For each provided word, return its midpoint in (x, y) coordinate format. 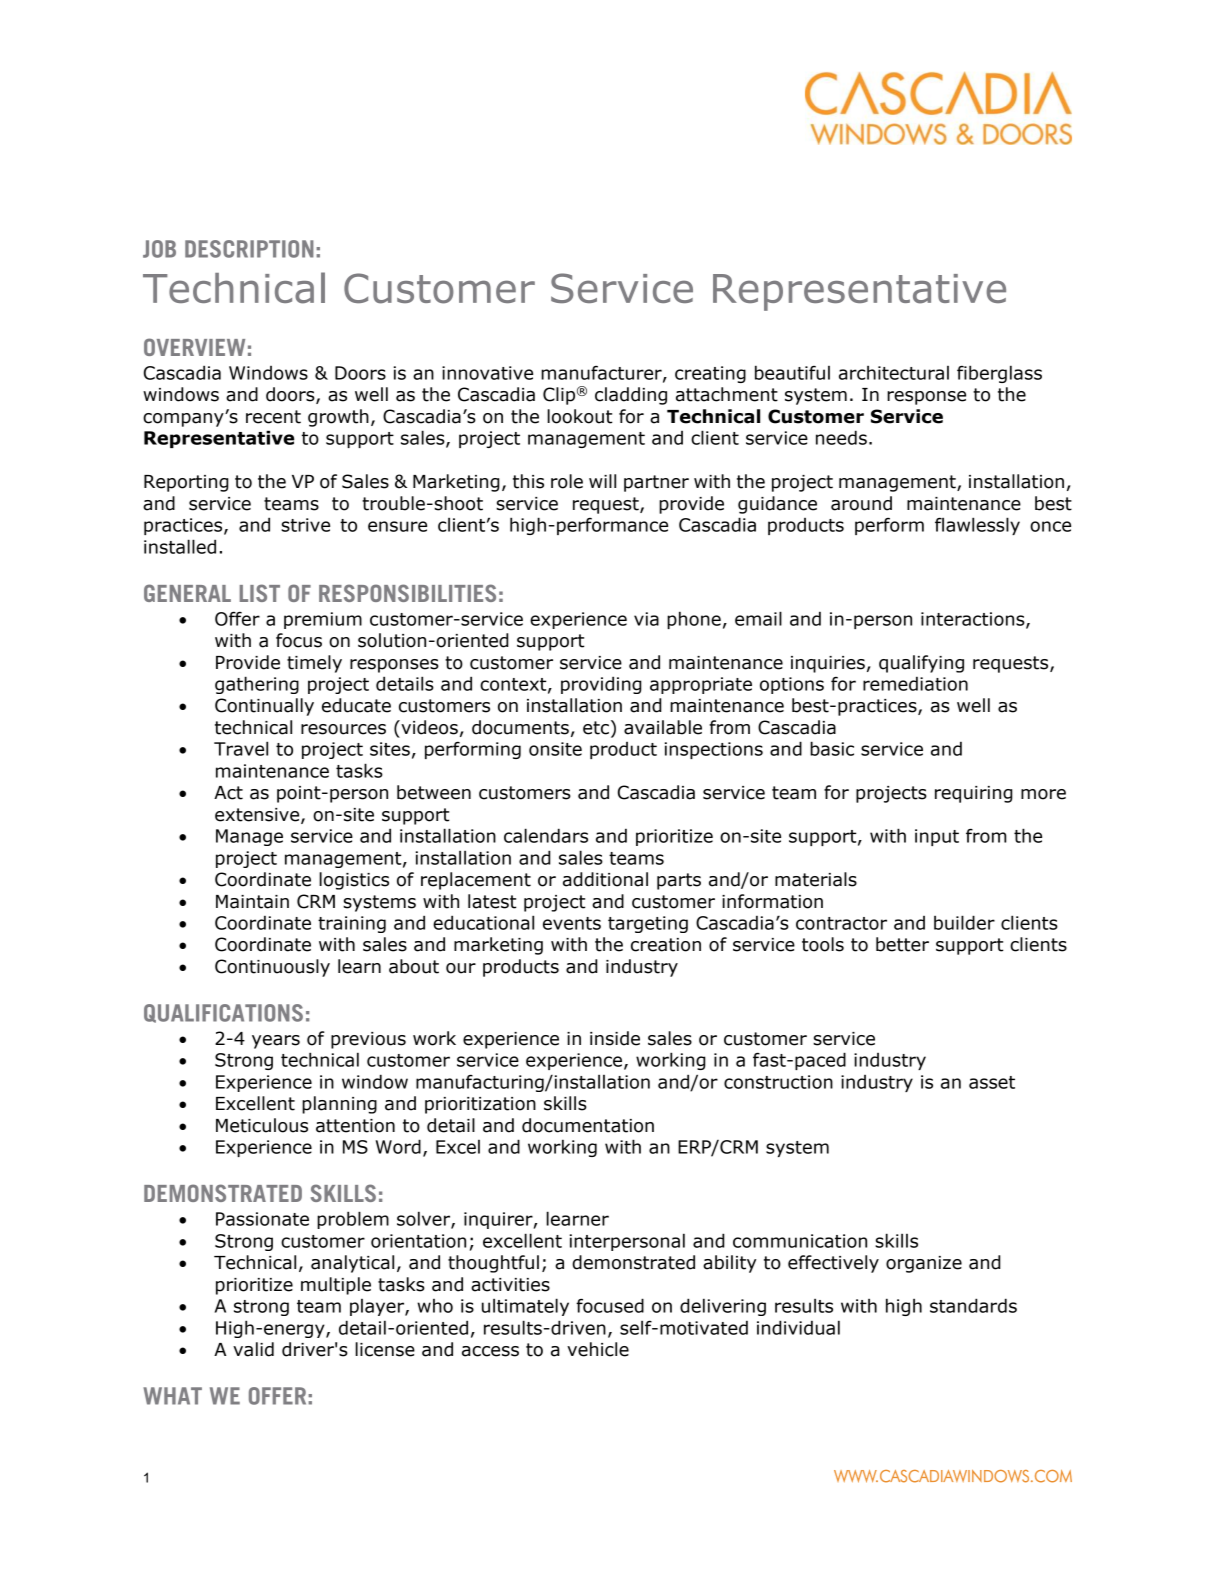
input (937, 837)
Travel (241, 748)
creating (710, 374)
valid (253, 1349)
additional (605, 879)
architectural (894, 373)
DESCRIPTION (249, 249)
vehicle (598, 1349)
